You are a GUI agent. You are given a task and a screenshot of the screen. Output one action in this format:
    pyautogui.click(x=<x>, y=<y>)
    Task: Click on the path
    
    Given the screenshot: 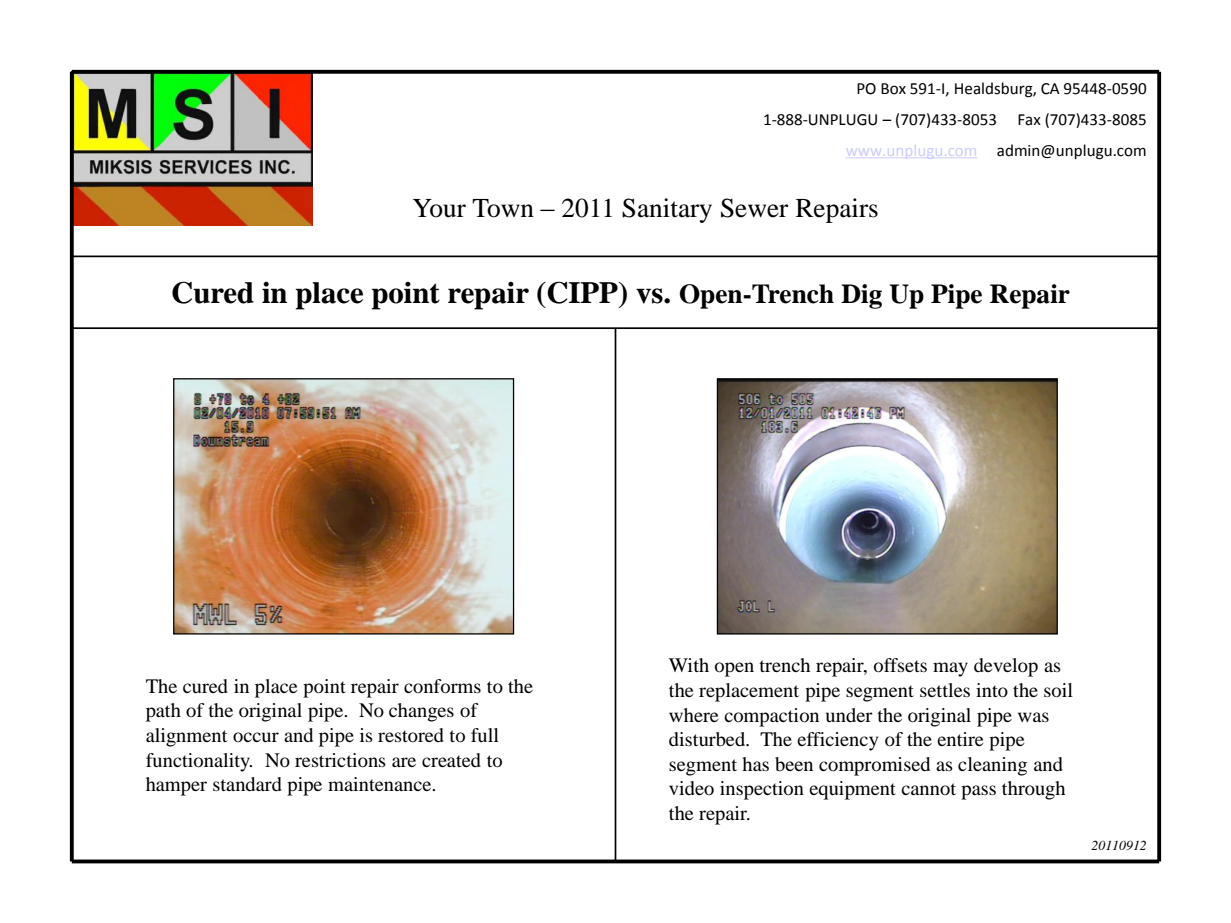 What is the action you would take?
    pyautogui.click(x=163, y=712)
